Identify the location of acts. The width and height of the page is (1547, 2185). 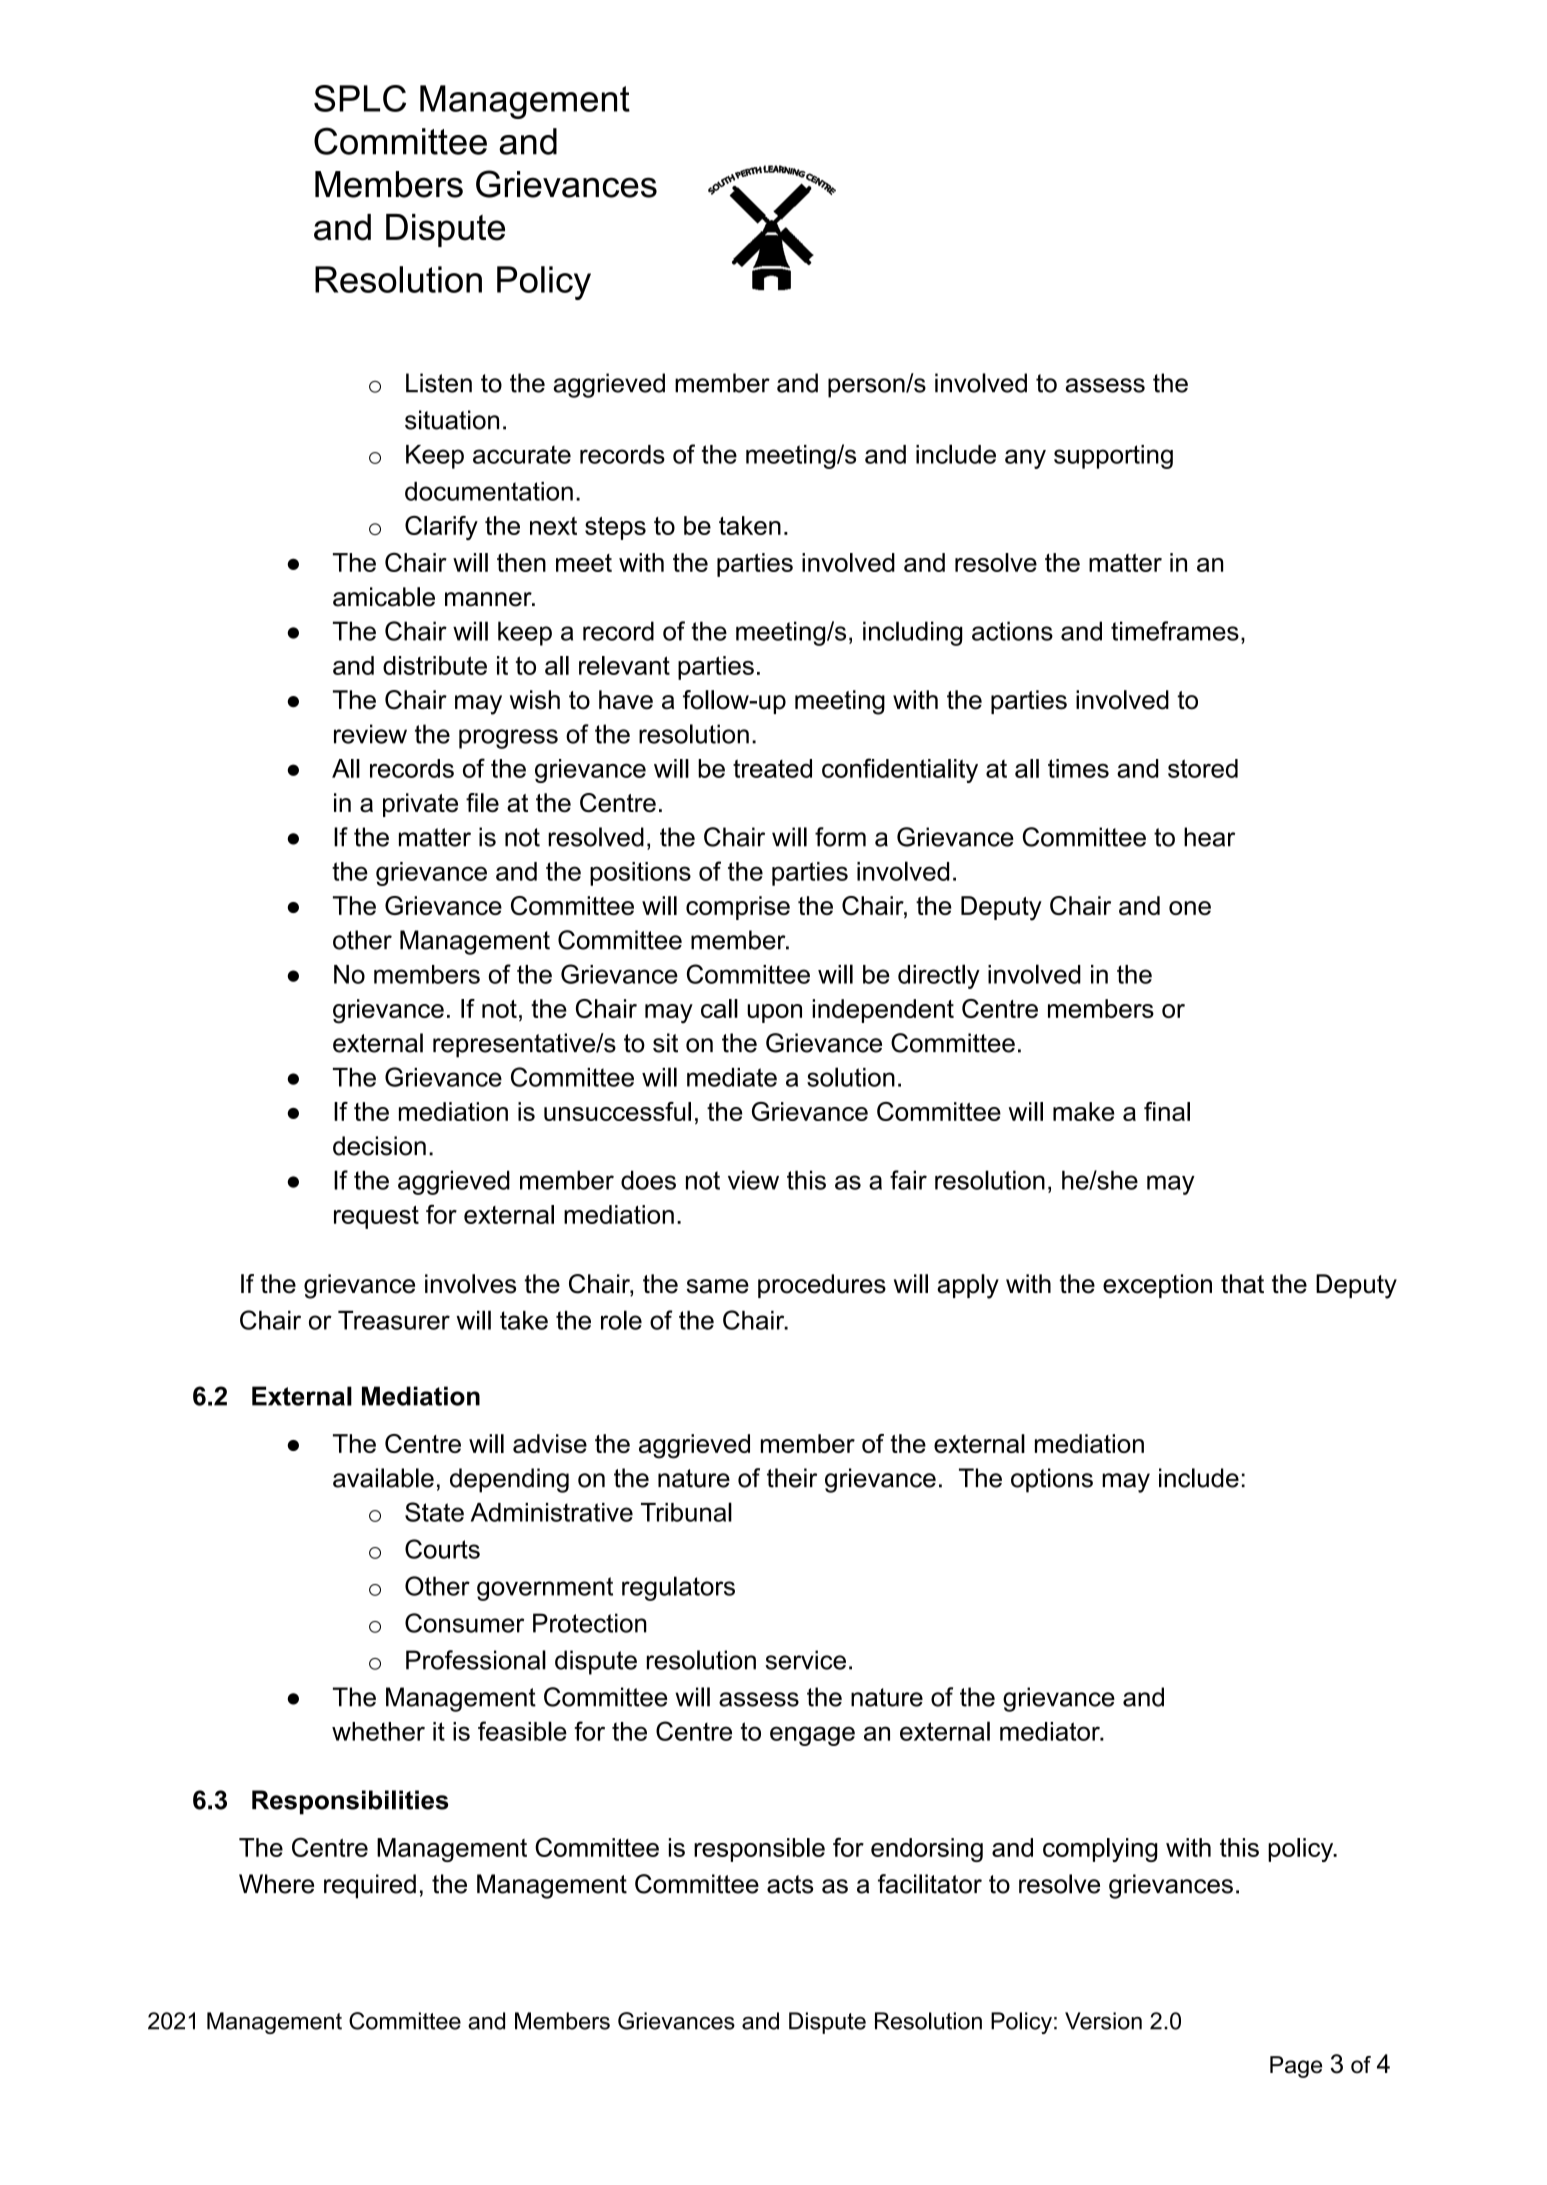
(790, 1884).
